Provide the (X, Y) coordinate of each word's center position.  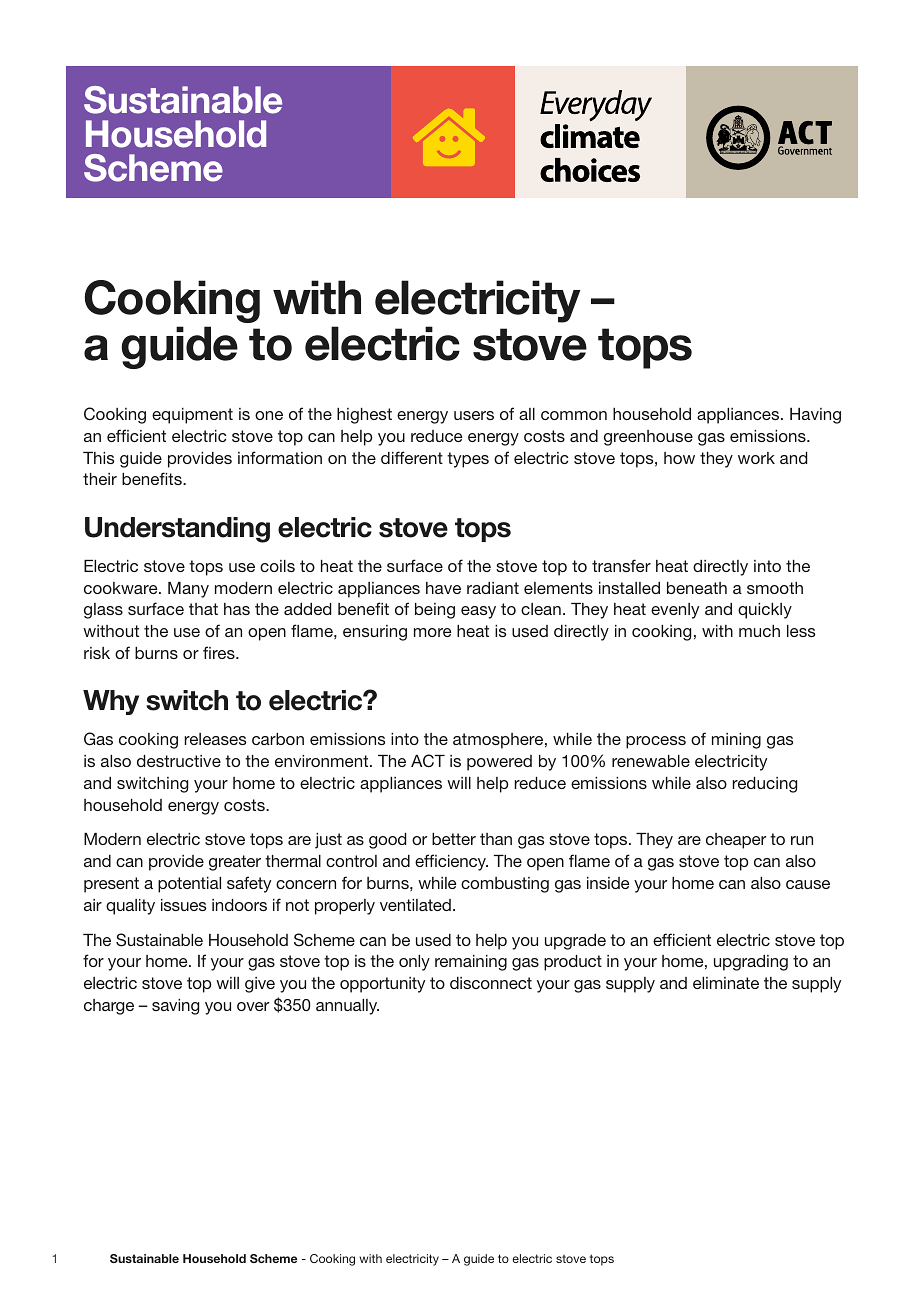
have (443, 588)
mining (736, 741)
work (756, 458)
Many (188, 590)
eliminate (726, 983)
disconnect (491, 983)
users (474, 415)
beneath (697, 588)
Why (111, 702)
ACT (428, 761)
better (454, 839)
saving (175, 1007)
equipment (192, 416)
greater (235, 863)
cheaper (736, 841)
